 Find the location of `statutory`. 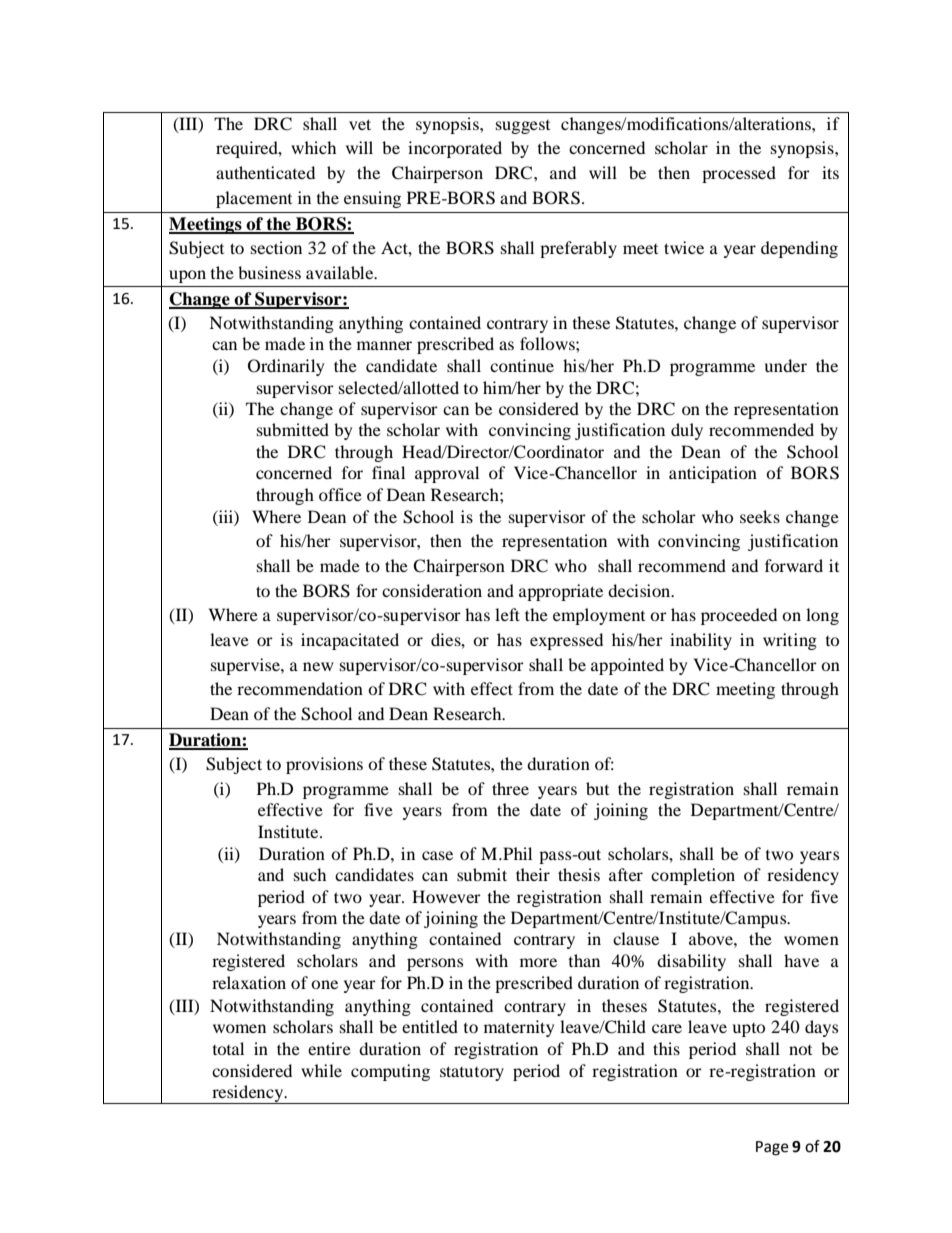

statutory is located at coordinates (472, 1073).
